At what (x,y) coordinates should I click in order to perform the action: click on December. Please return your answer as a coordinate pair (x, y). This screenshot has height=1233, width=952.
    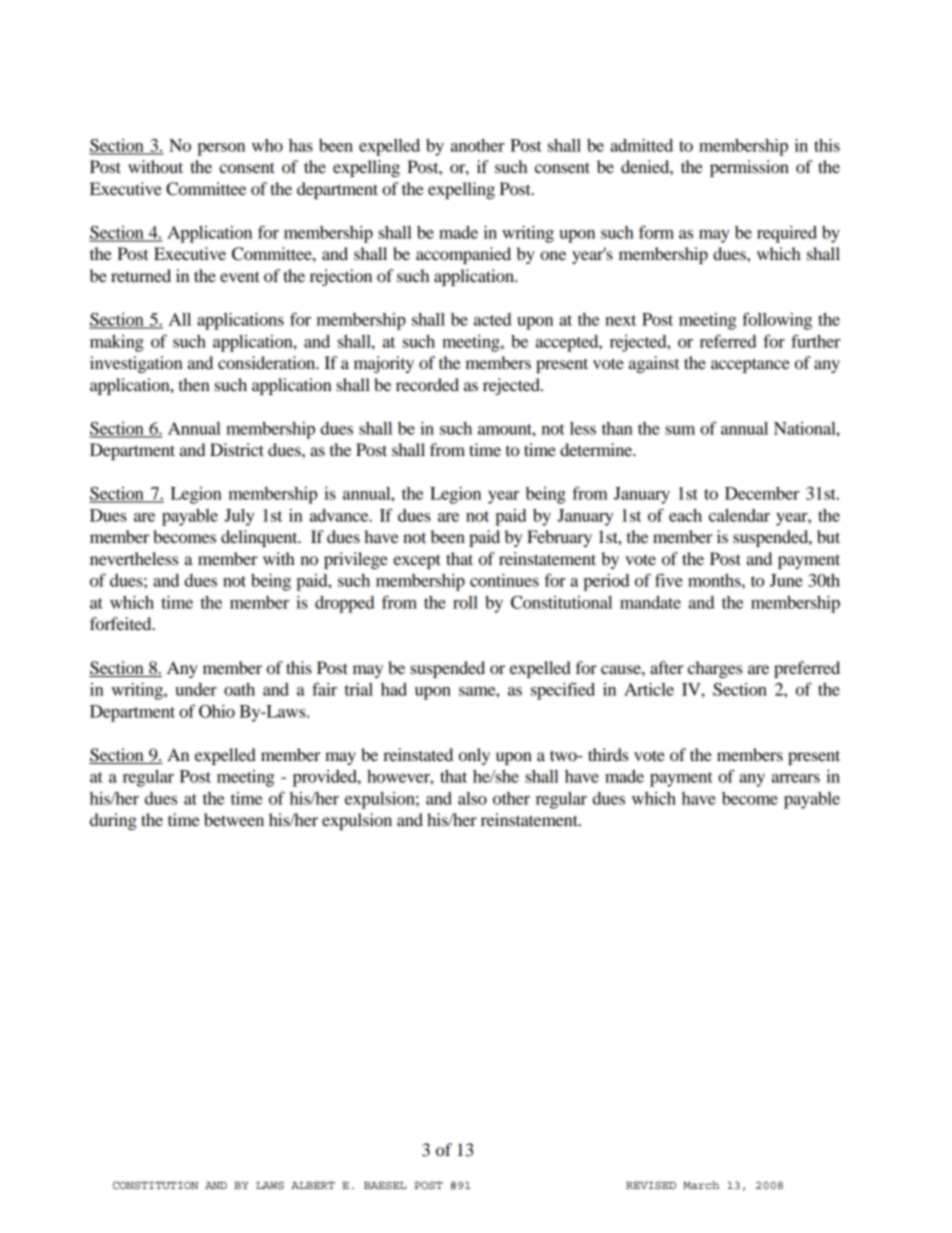
    Looking at the image, I should click on (762, 493).
